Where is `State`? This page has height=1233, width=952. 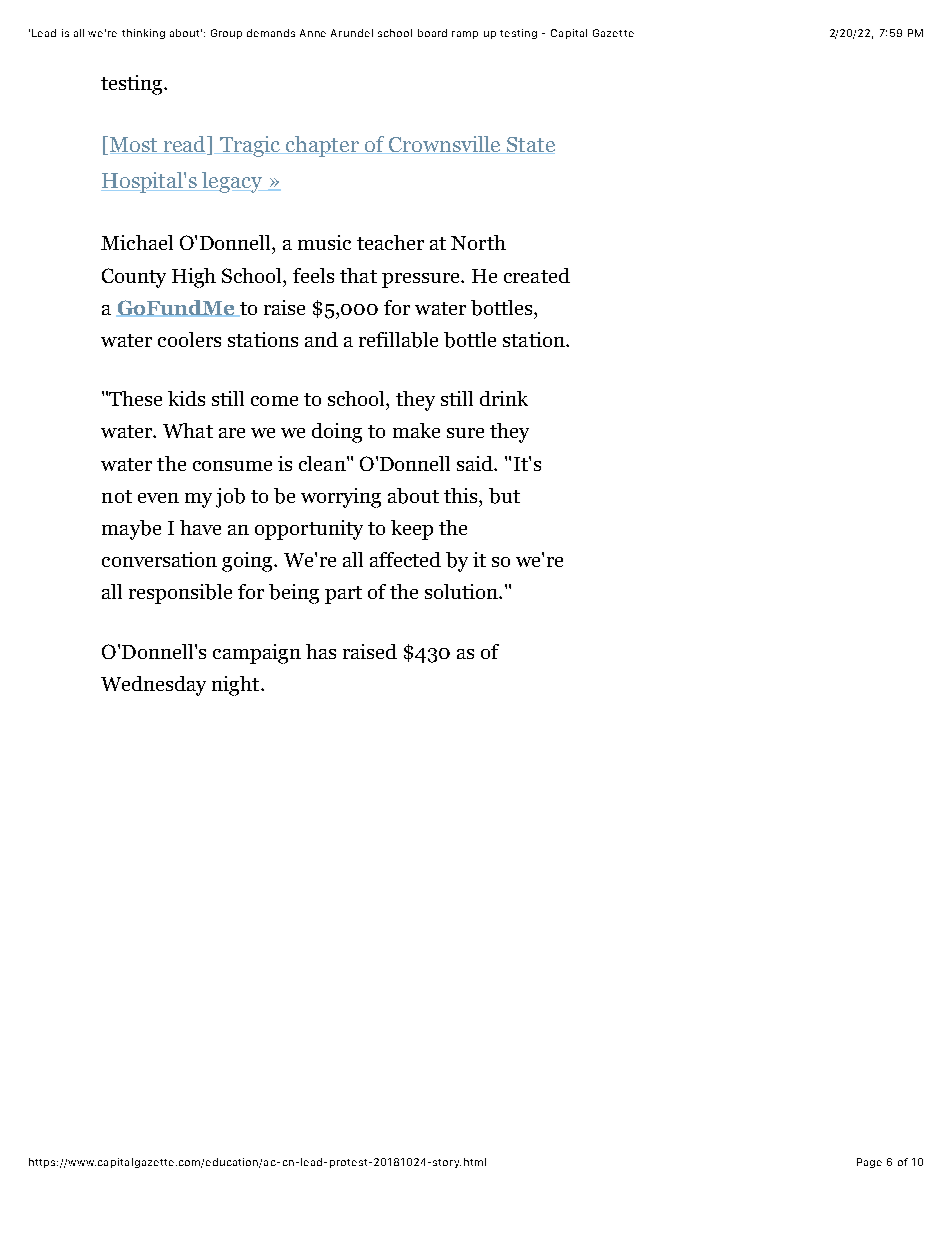
State is located at coordinates (530, 145).
